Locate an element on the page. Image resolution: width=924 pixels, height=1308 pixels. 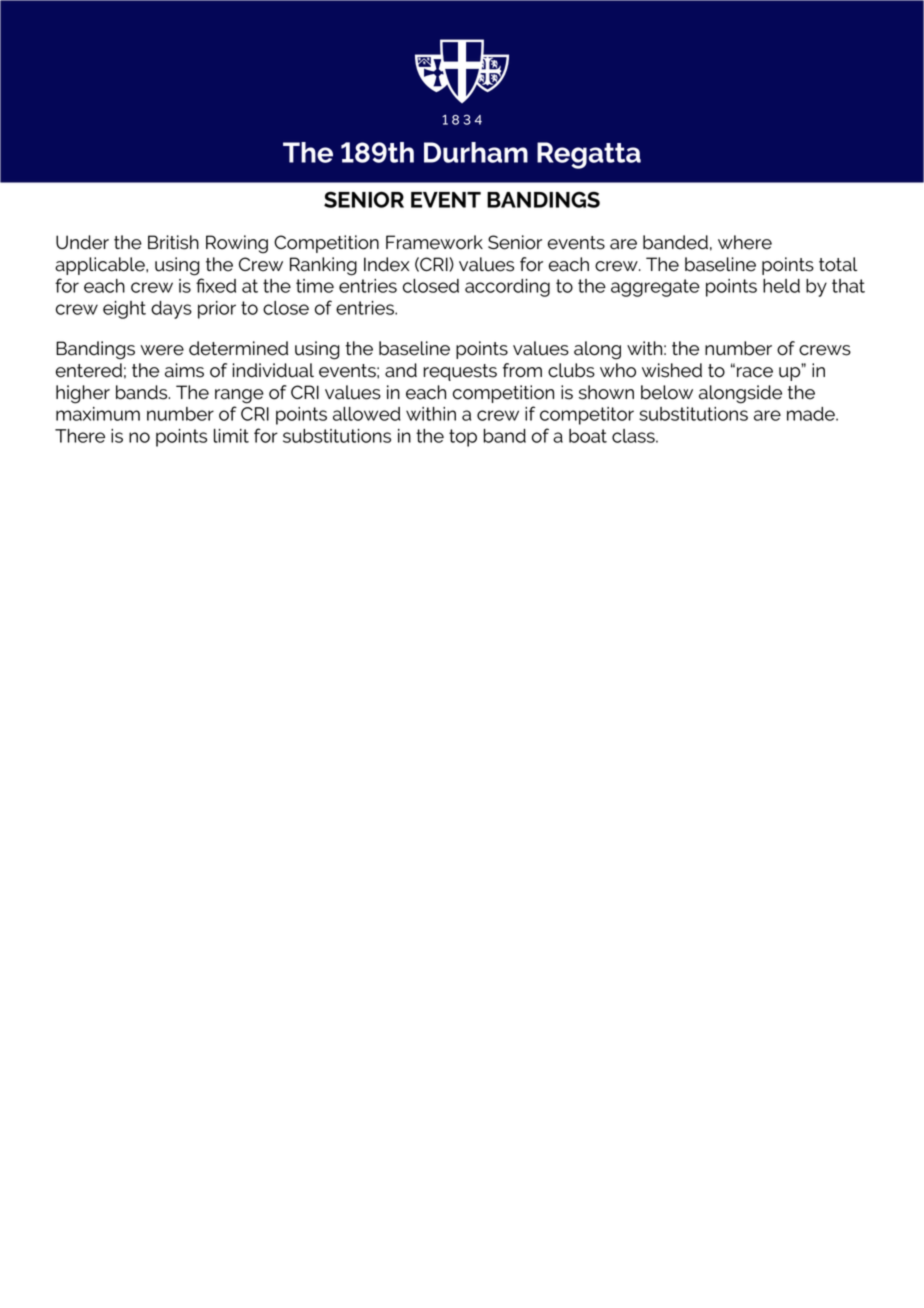
below is located at coordinates (667, 392).
